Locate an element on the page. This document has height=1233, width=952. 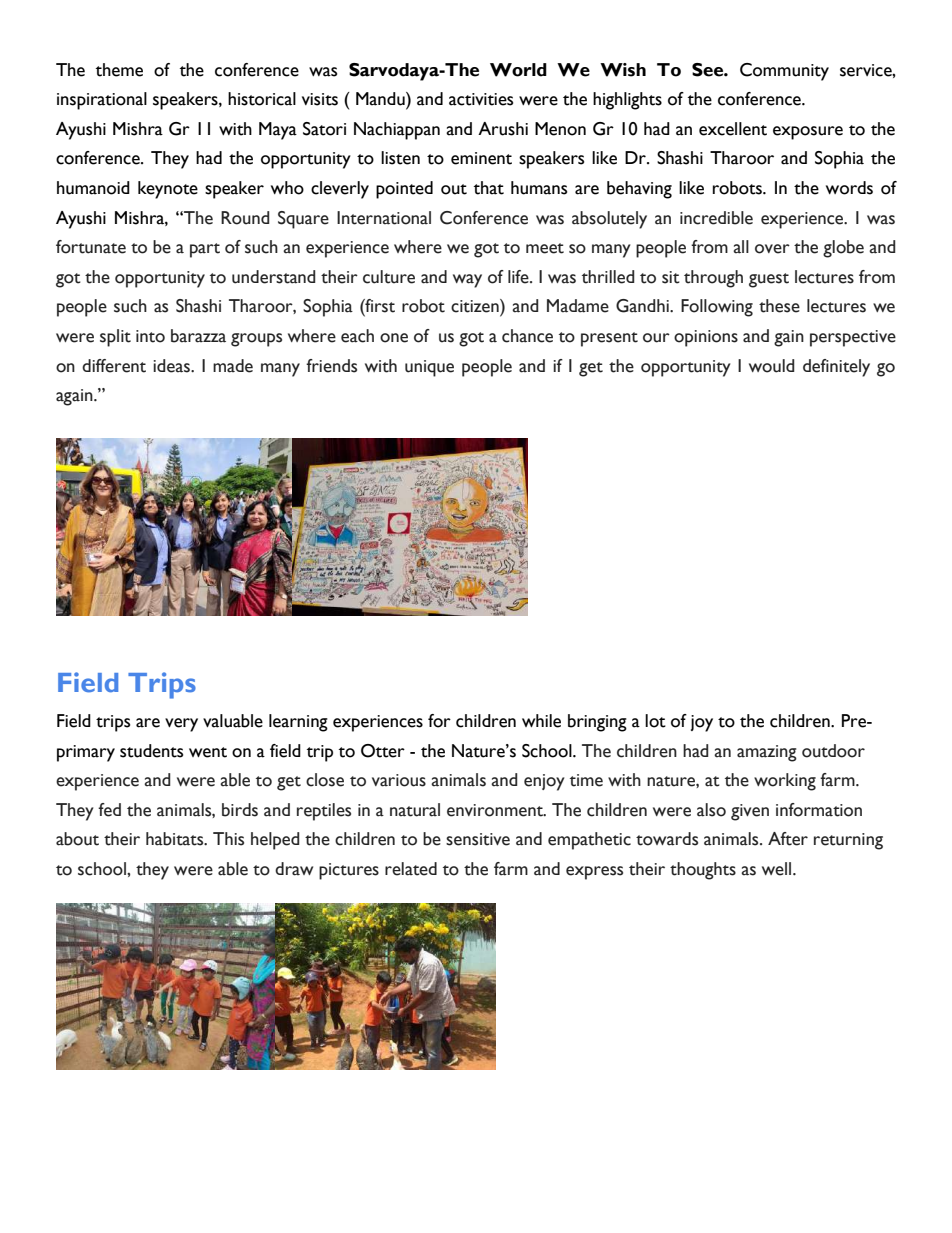
while is located at coordinates (541, 721).
